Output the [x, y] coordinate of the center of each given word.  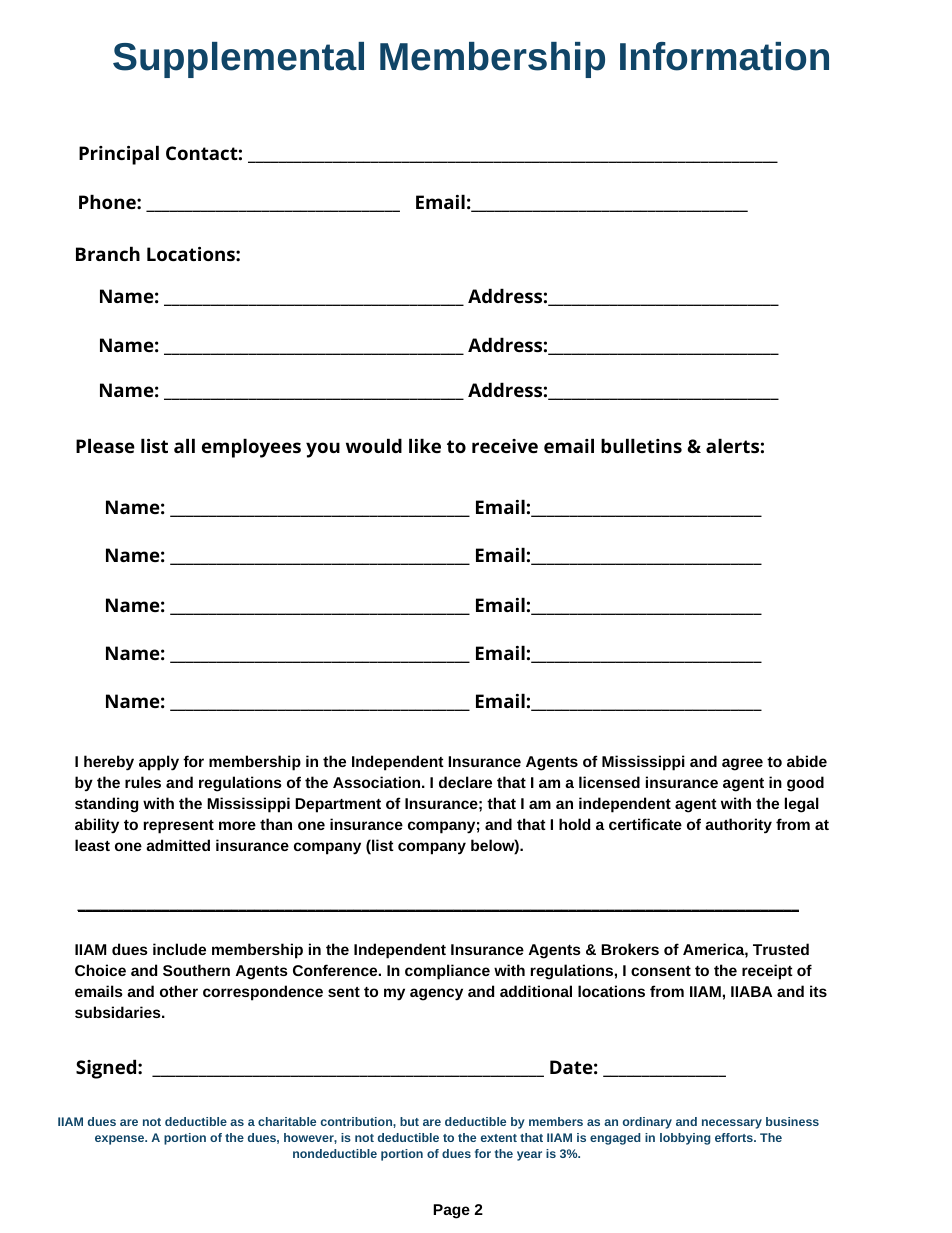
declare [465, 782]
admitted [178, 845]
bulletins [641, 445]
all [184, 445]
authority [738, 826]
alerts [732, 445]
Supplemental [238, 60]
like [425, 445]
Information [724, 56]
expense [121, 1140]
